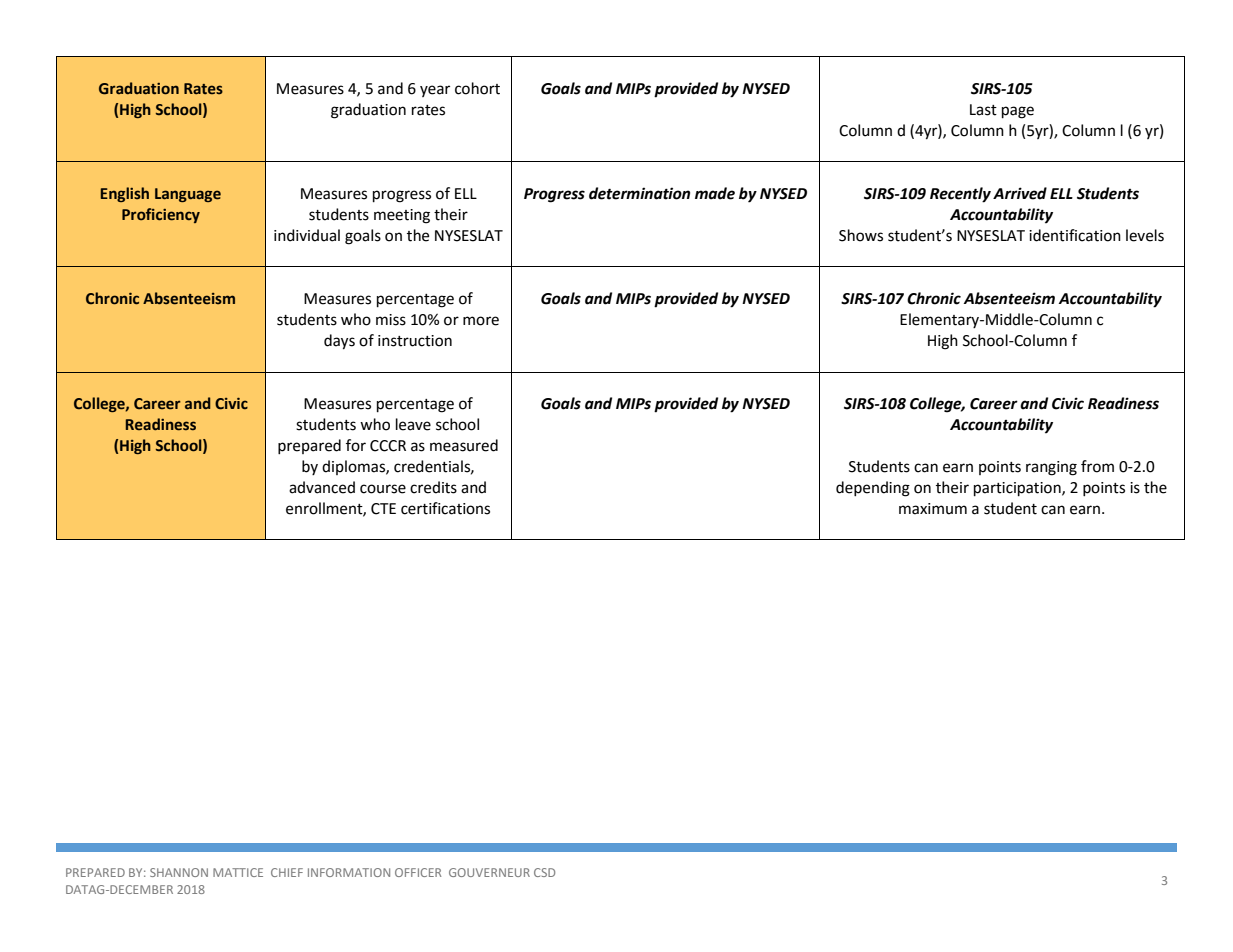 The height and width of the document is (952, 1233). I want to click on days, so click(339, 342).
